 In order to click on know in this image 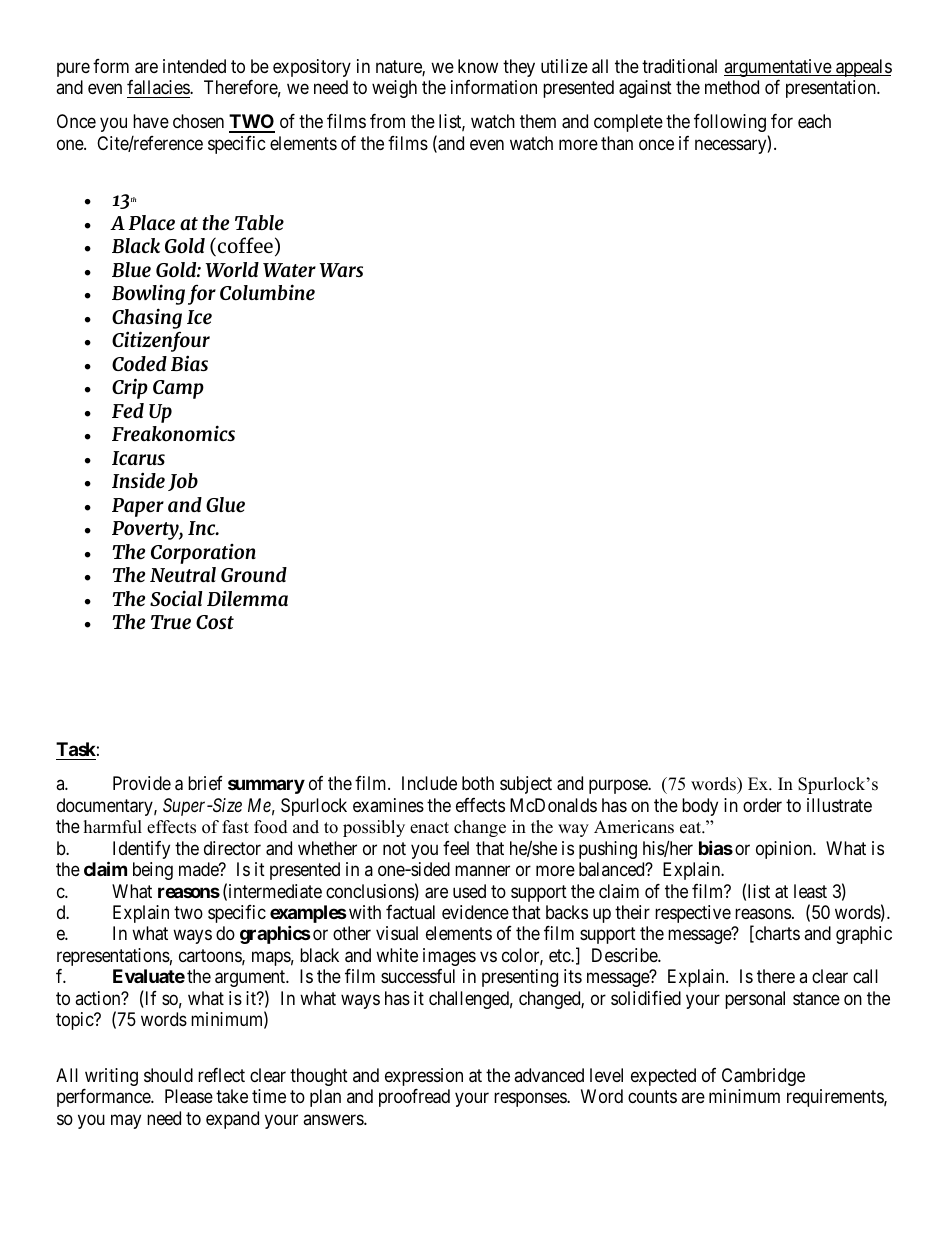, I will do `click(478, 66)`.
